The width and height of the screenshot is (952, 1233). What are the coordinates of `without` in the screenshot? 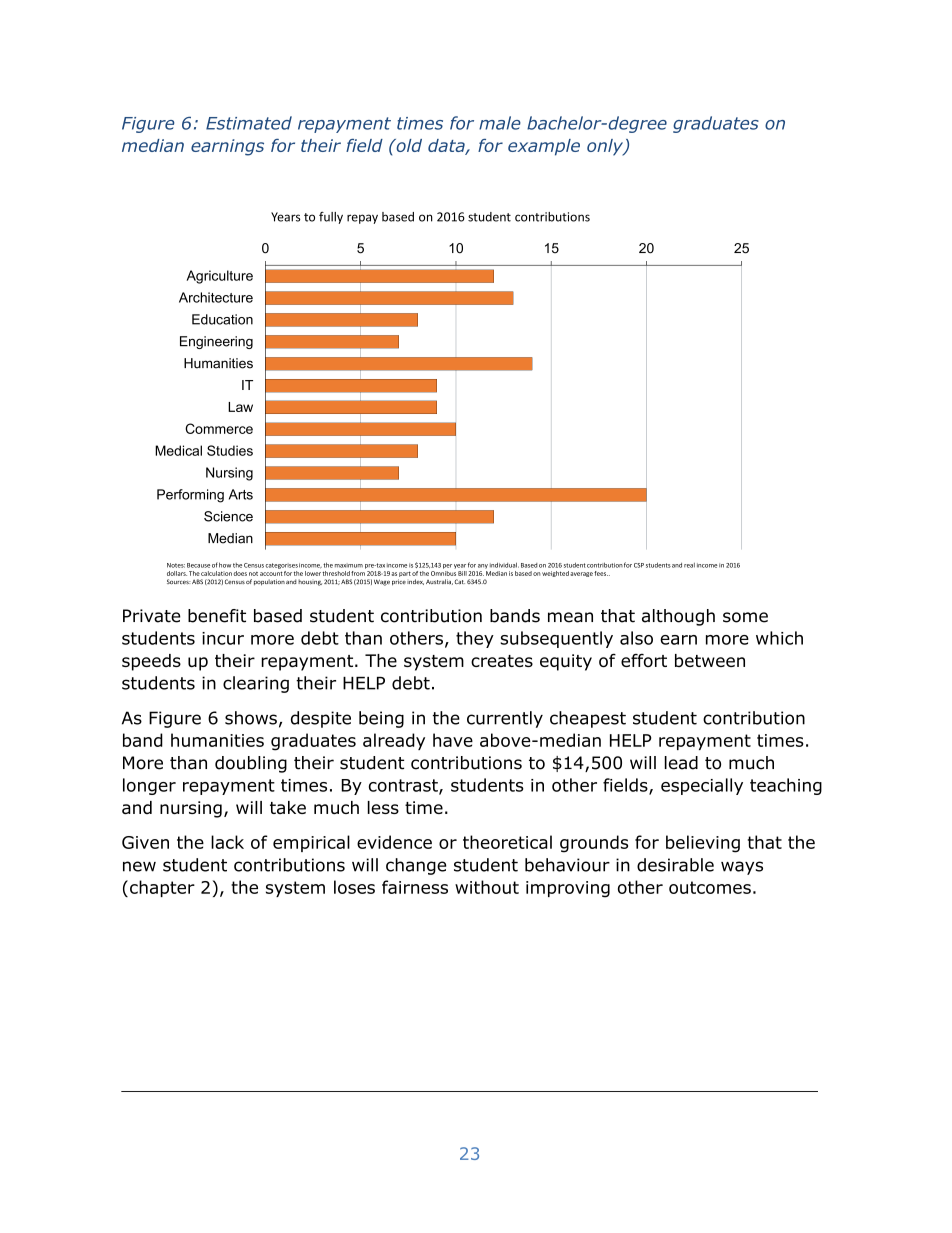 It's located at (487, 887).
